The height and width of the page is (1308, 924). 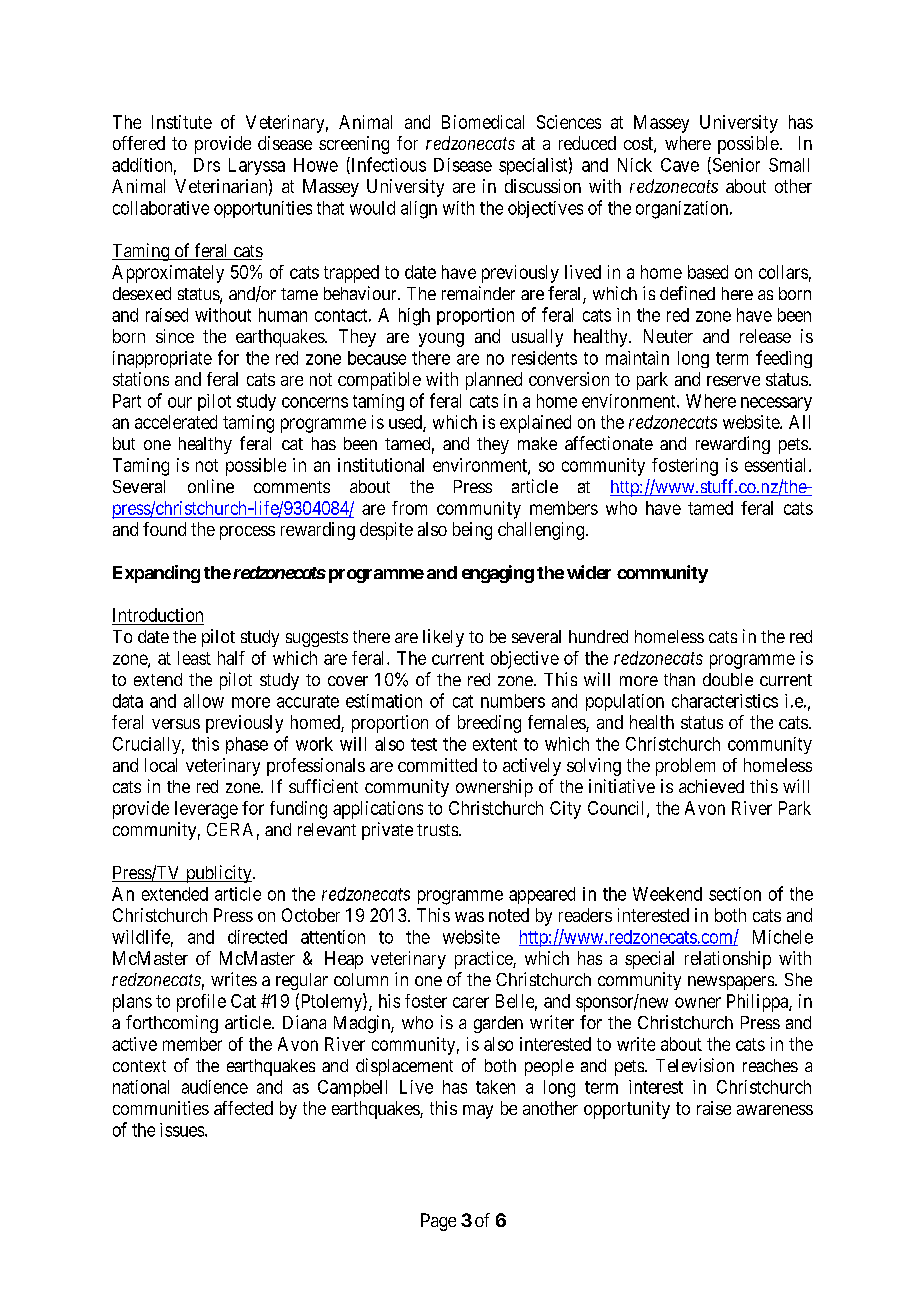 What do you see at coordinates (207, 165) in the page?
I see `Drs` at bounding box center [207, 165].
